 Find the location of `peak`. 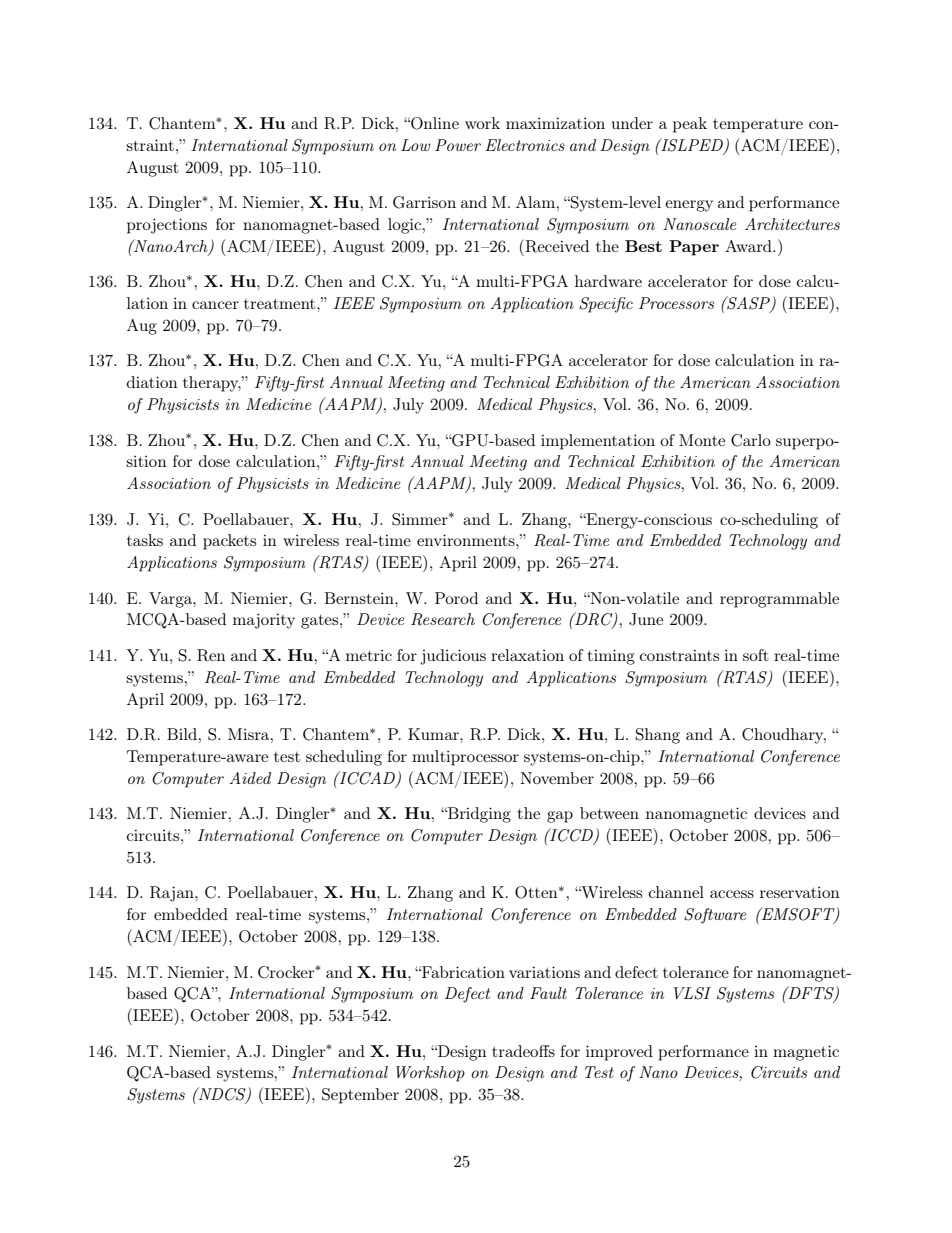

peak is located at coordinates (690, 125).
